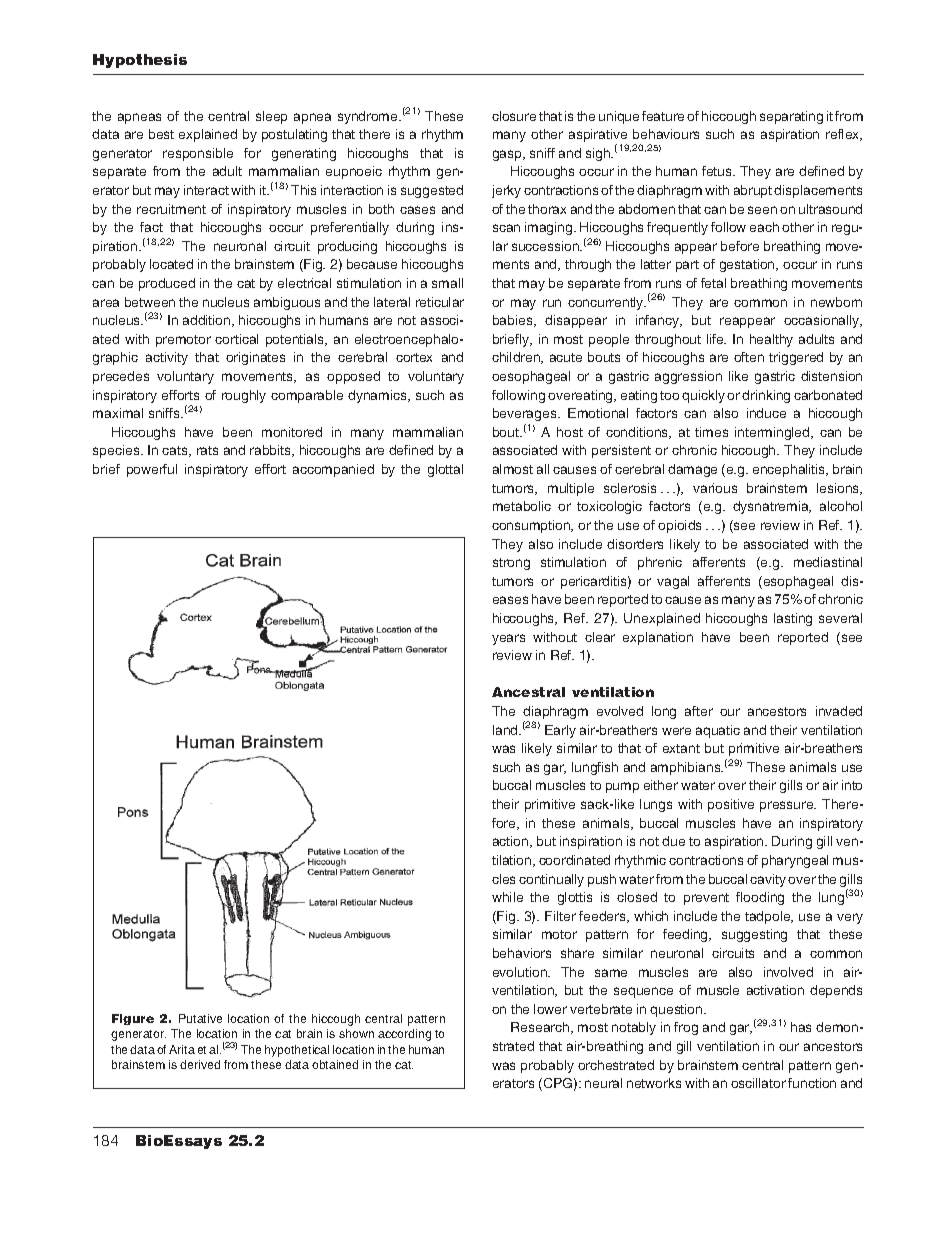 The height and width of the screenshot is (1233, 952). Describe the element at coordinates (511, 564) in the screenshot. I see `strong` at that location.
